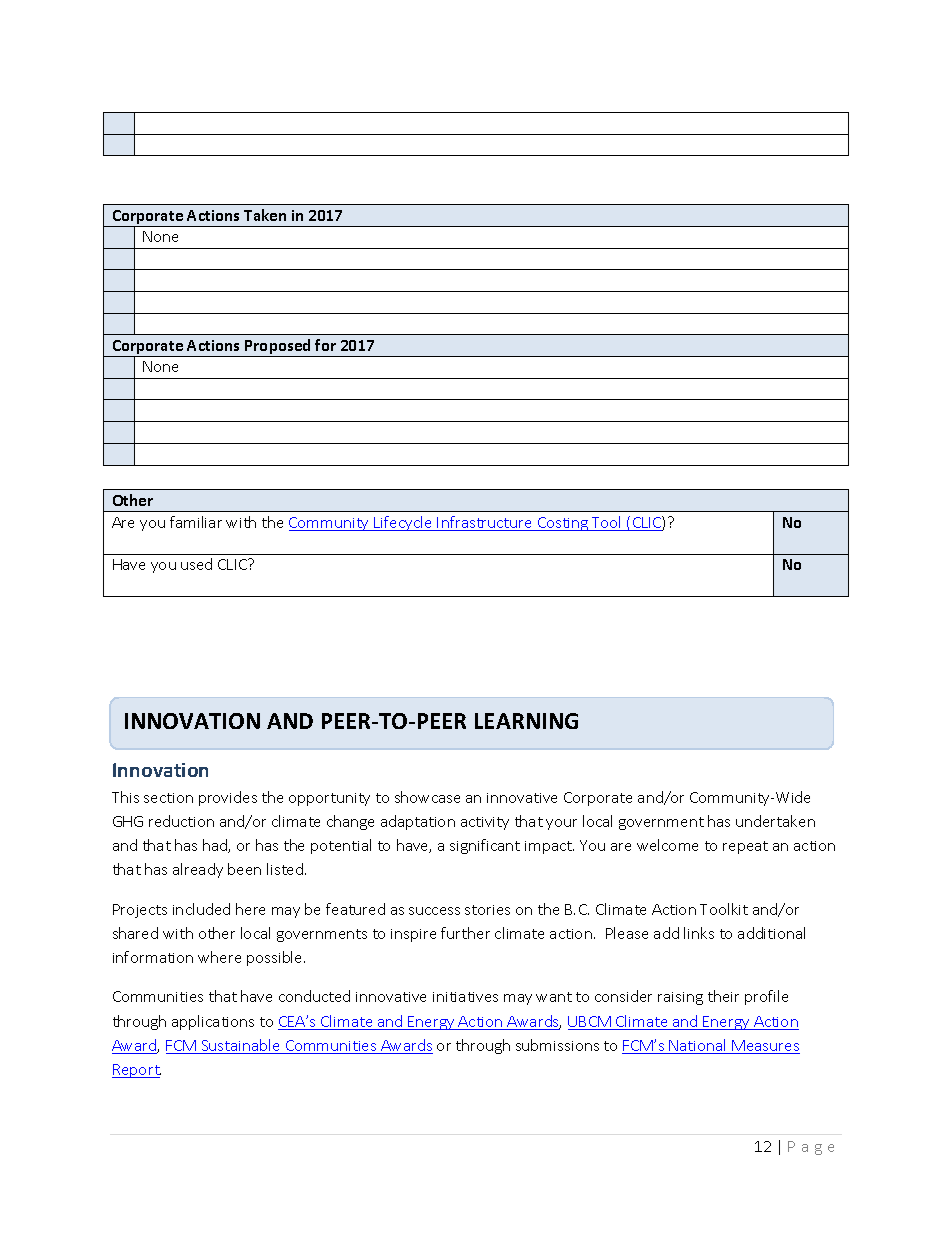 The width and height of the page is (952, 1233). Describe the element at coordinates (427, 797) in the page. I see `showcase` at that location.
